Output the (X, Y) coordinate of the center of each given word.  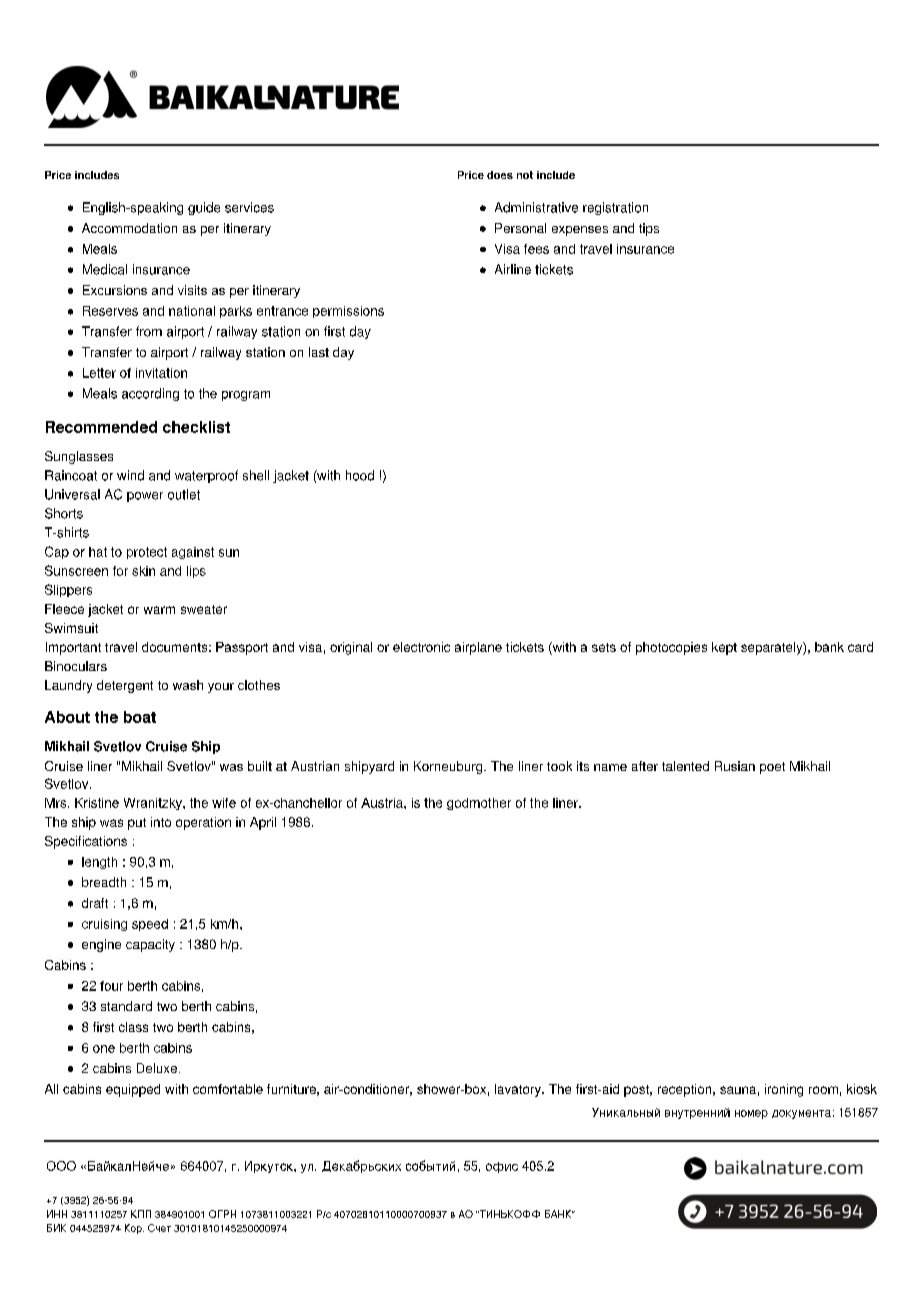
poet (772, 768)
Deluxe (157, 1068)
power (145, 497)
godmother (479, 804)
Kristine (97, 803)
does (500, 175)
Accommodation (129, 228)
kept (724, 648)
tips (649, 229)
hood (360, 475)
